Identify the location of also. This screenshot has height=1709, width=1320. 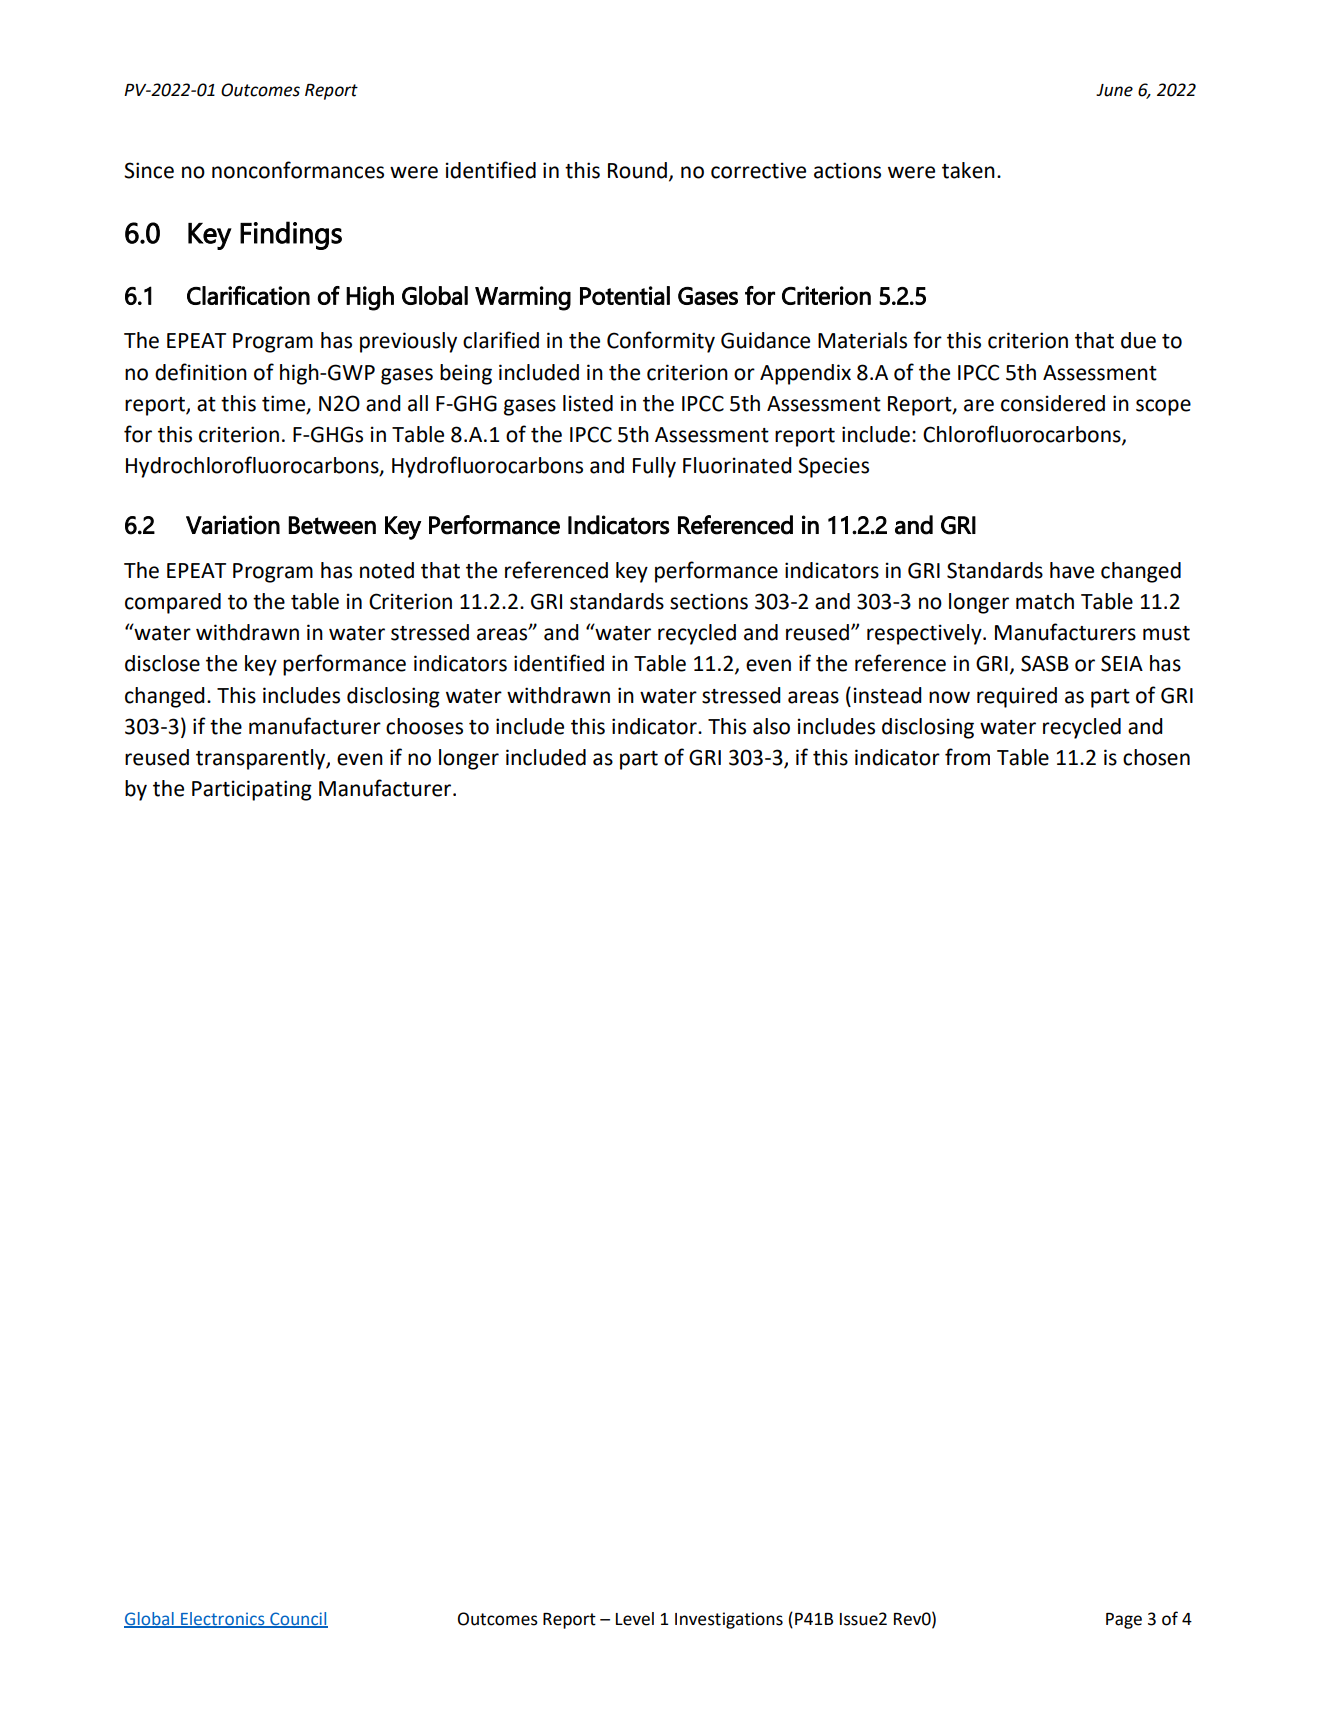
(771, 726).
